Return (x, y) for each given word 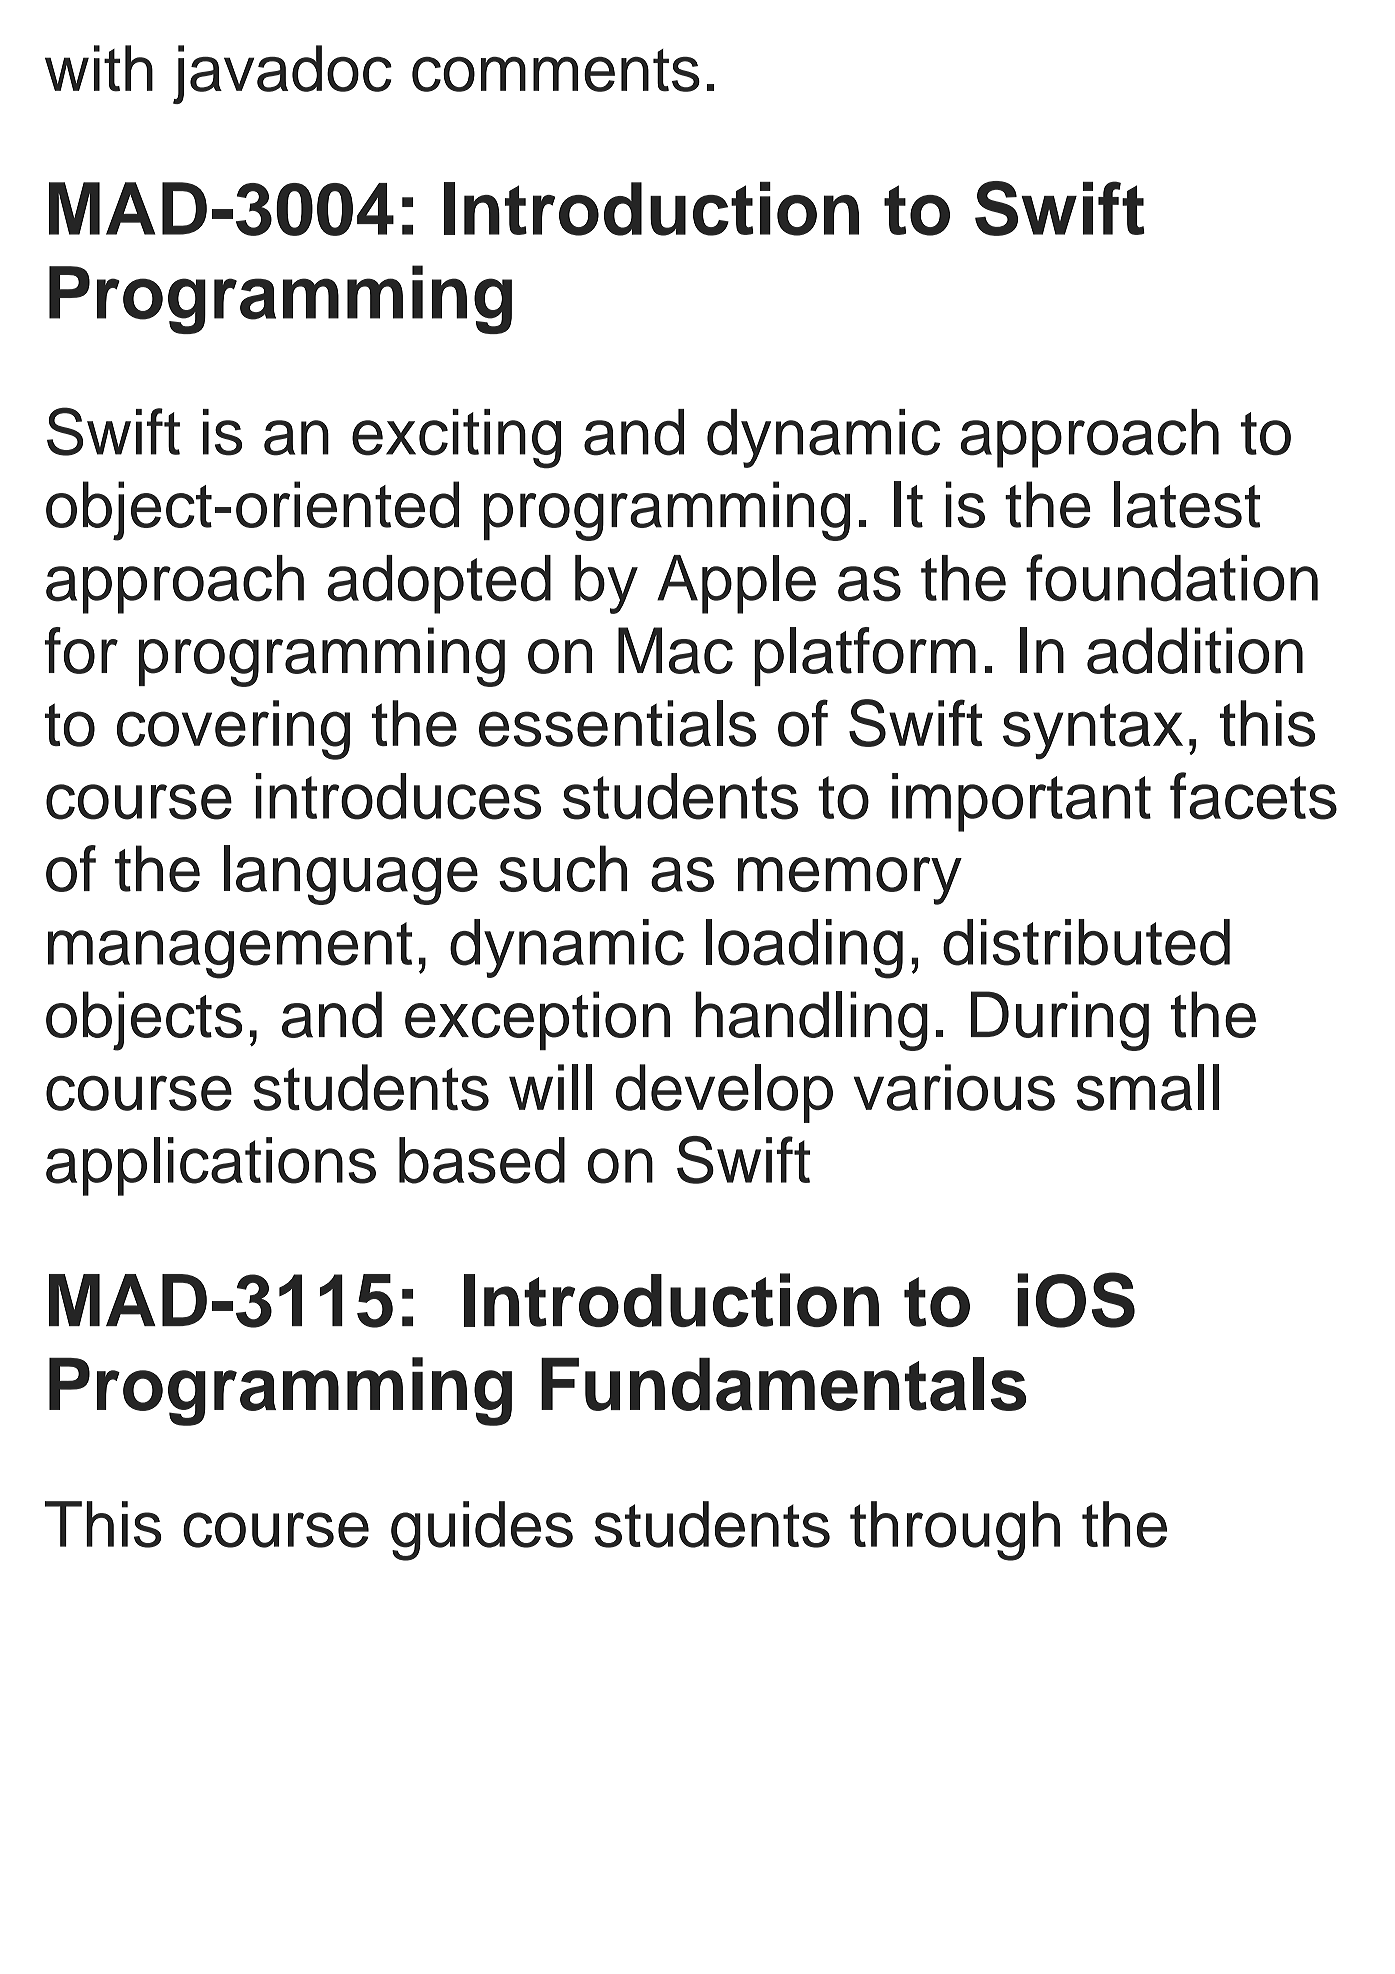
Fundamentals (784, 1384)
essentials (617, 723)
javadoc (282, 74)
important (1021, 802)
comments (556, 70)
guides (482, 1531)
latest (1187, 504)
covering (233, 730)
